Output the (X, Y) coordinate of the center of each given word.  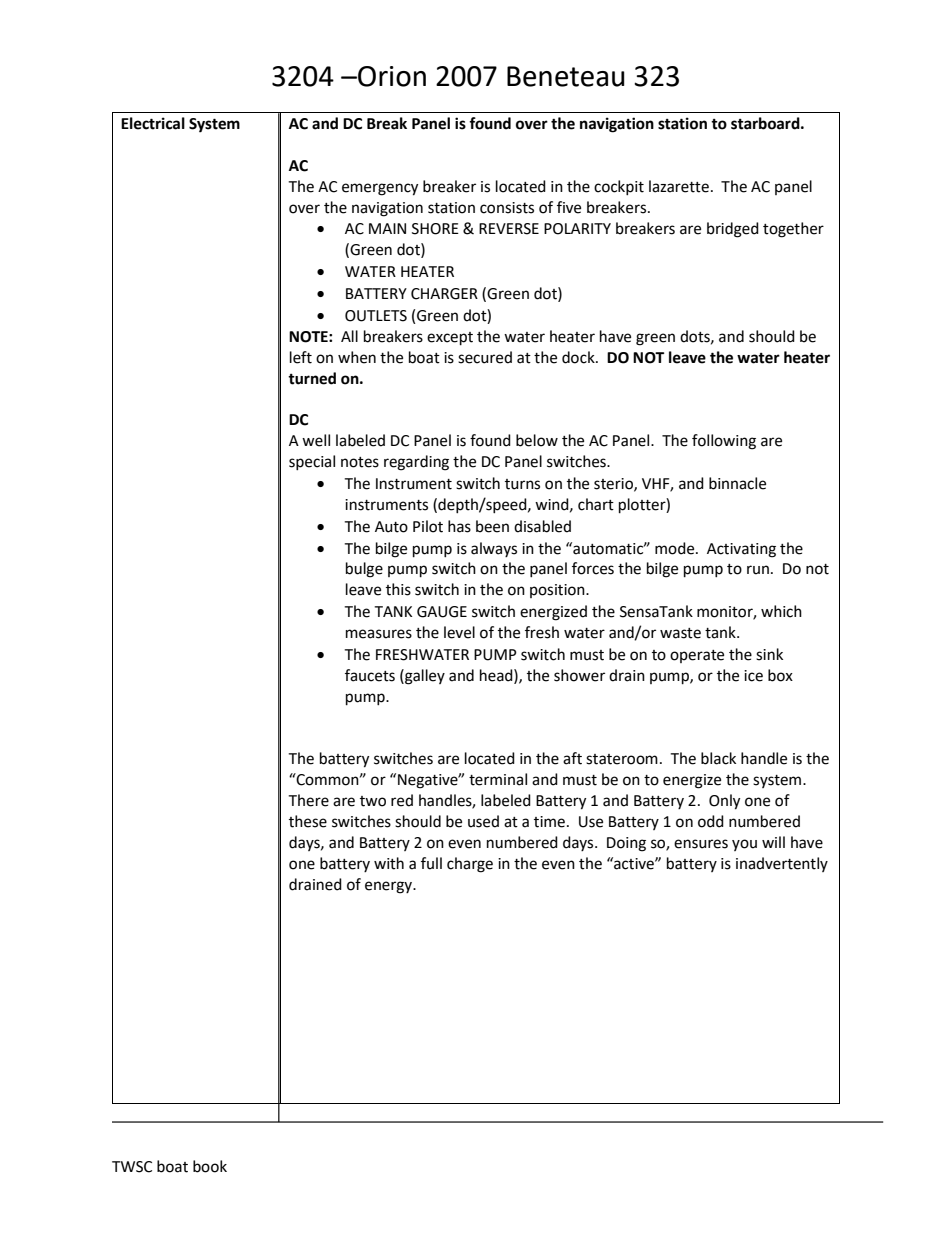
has (459, 526)
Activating (741, 550)
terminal (498, 779)
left (301, 357)
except (450, 339)
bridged (733, 230)
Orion (391, 76)
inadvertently (782, 864)
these (308, 821)
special (312, 462)
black (718, 758)
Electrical (153, 123)
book (210, 1166)
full (431, 863)
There (308, 800)
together (793, 230)
